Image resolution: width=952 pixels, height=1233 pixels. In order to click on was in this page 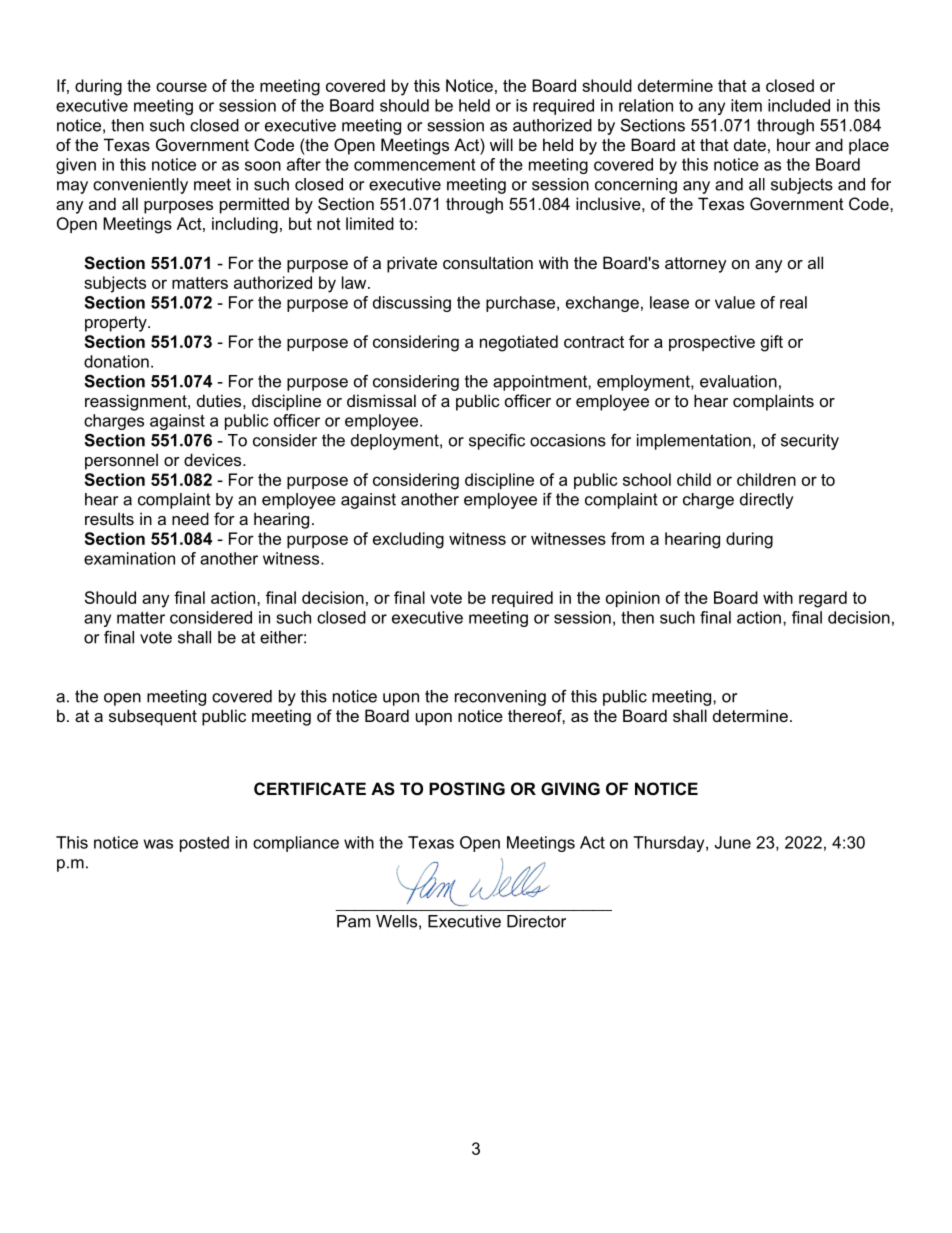, I will do `click(158, 844)`.
